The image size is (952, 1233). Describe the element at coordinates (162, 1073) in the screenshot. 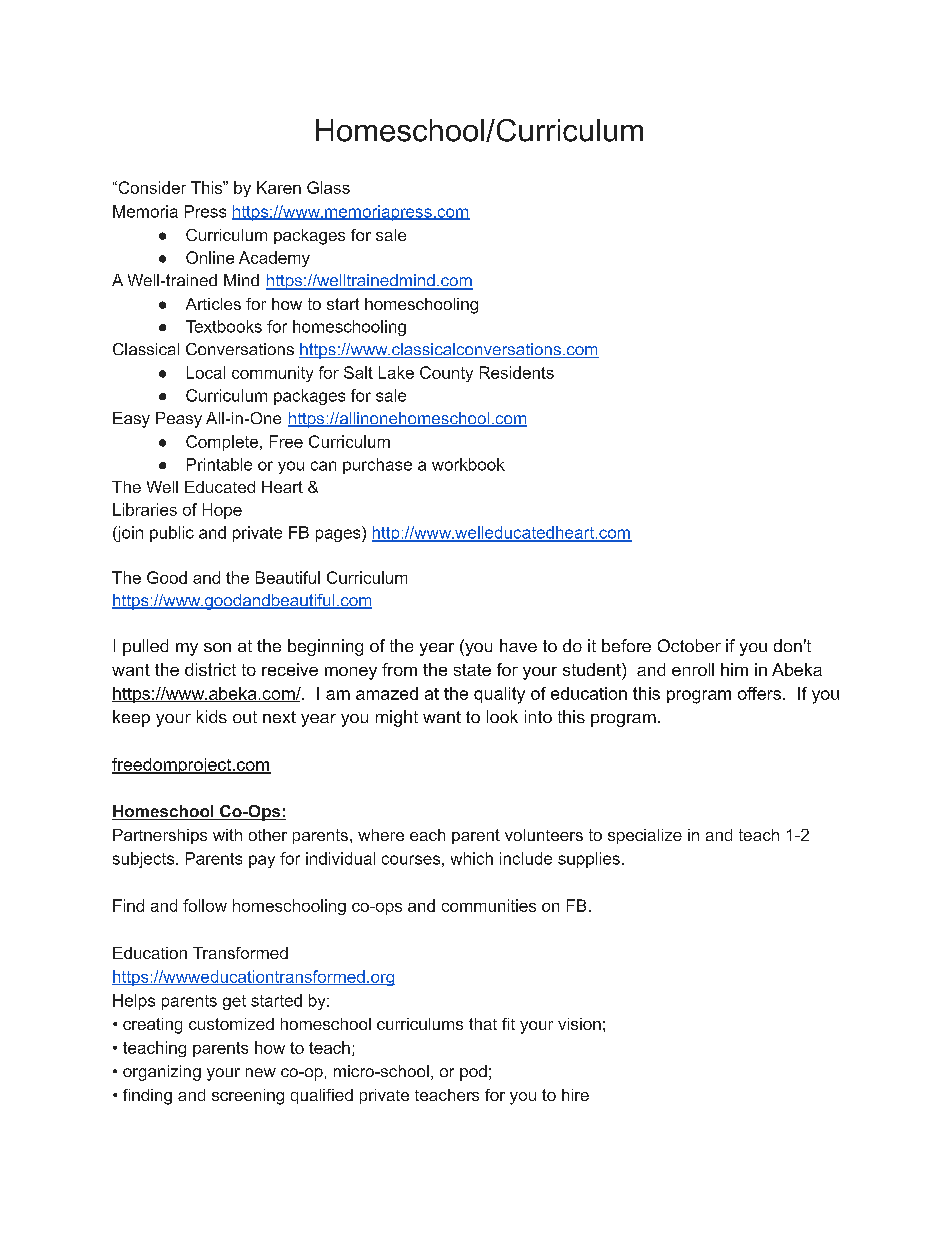

I see `organizing` at that location.
